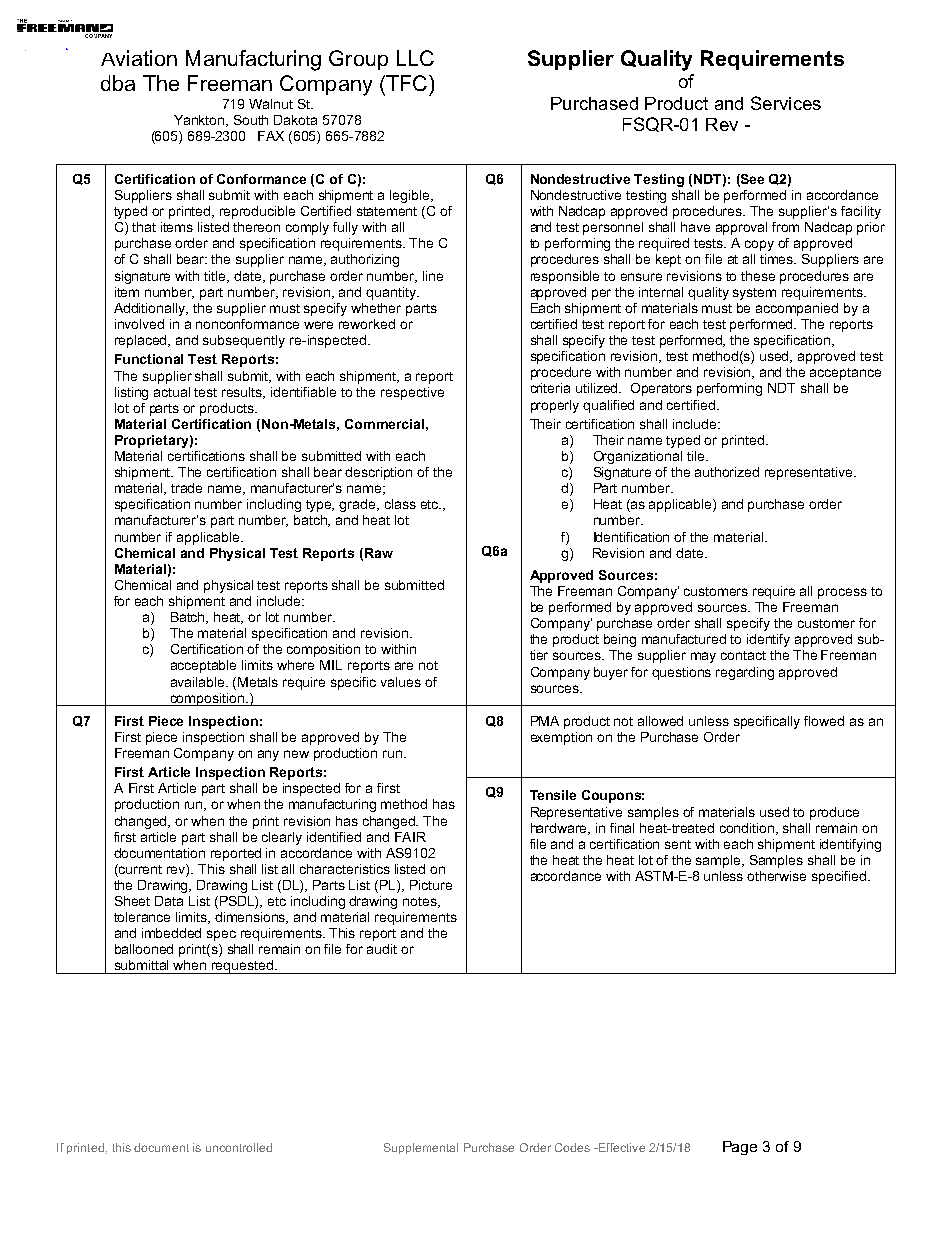 Image resolution: width=952 pixels, height=1233 pixels. Describe the element at coordinates (740, 1148) in the screenshot. I see `Page` at that location.
